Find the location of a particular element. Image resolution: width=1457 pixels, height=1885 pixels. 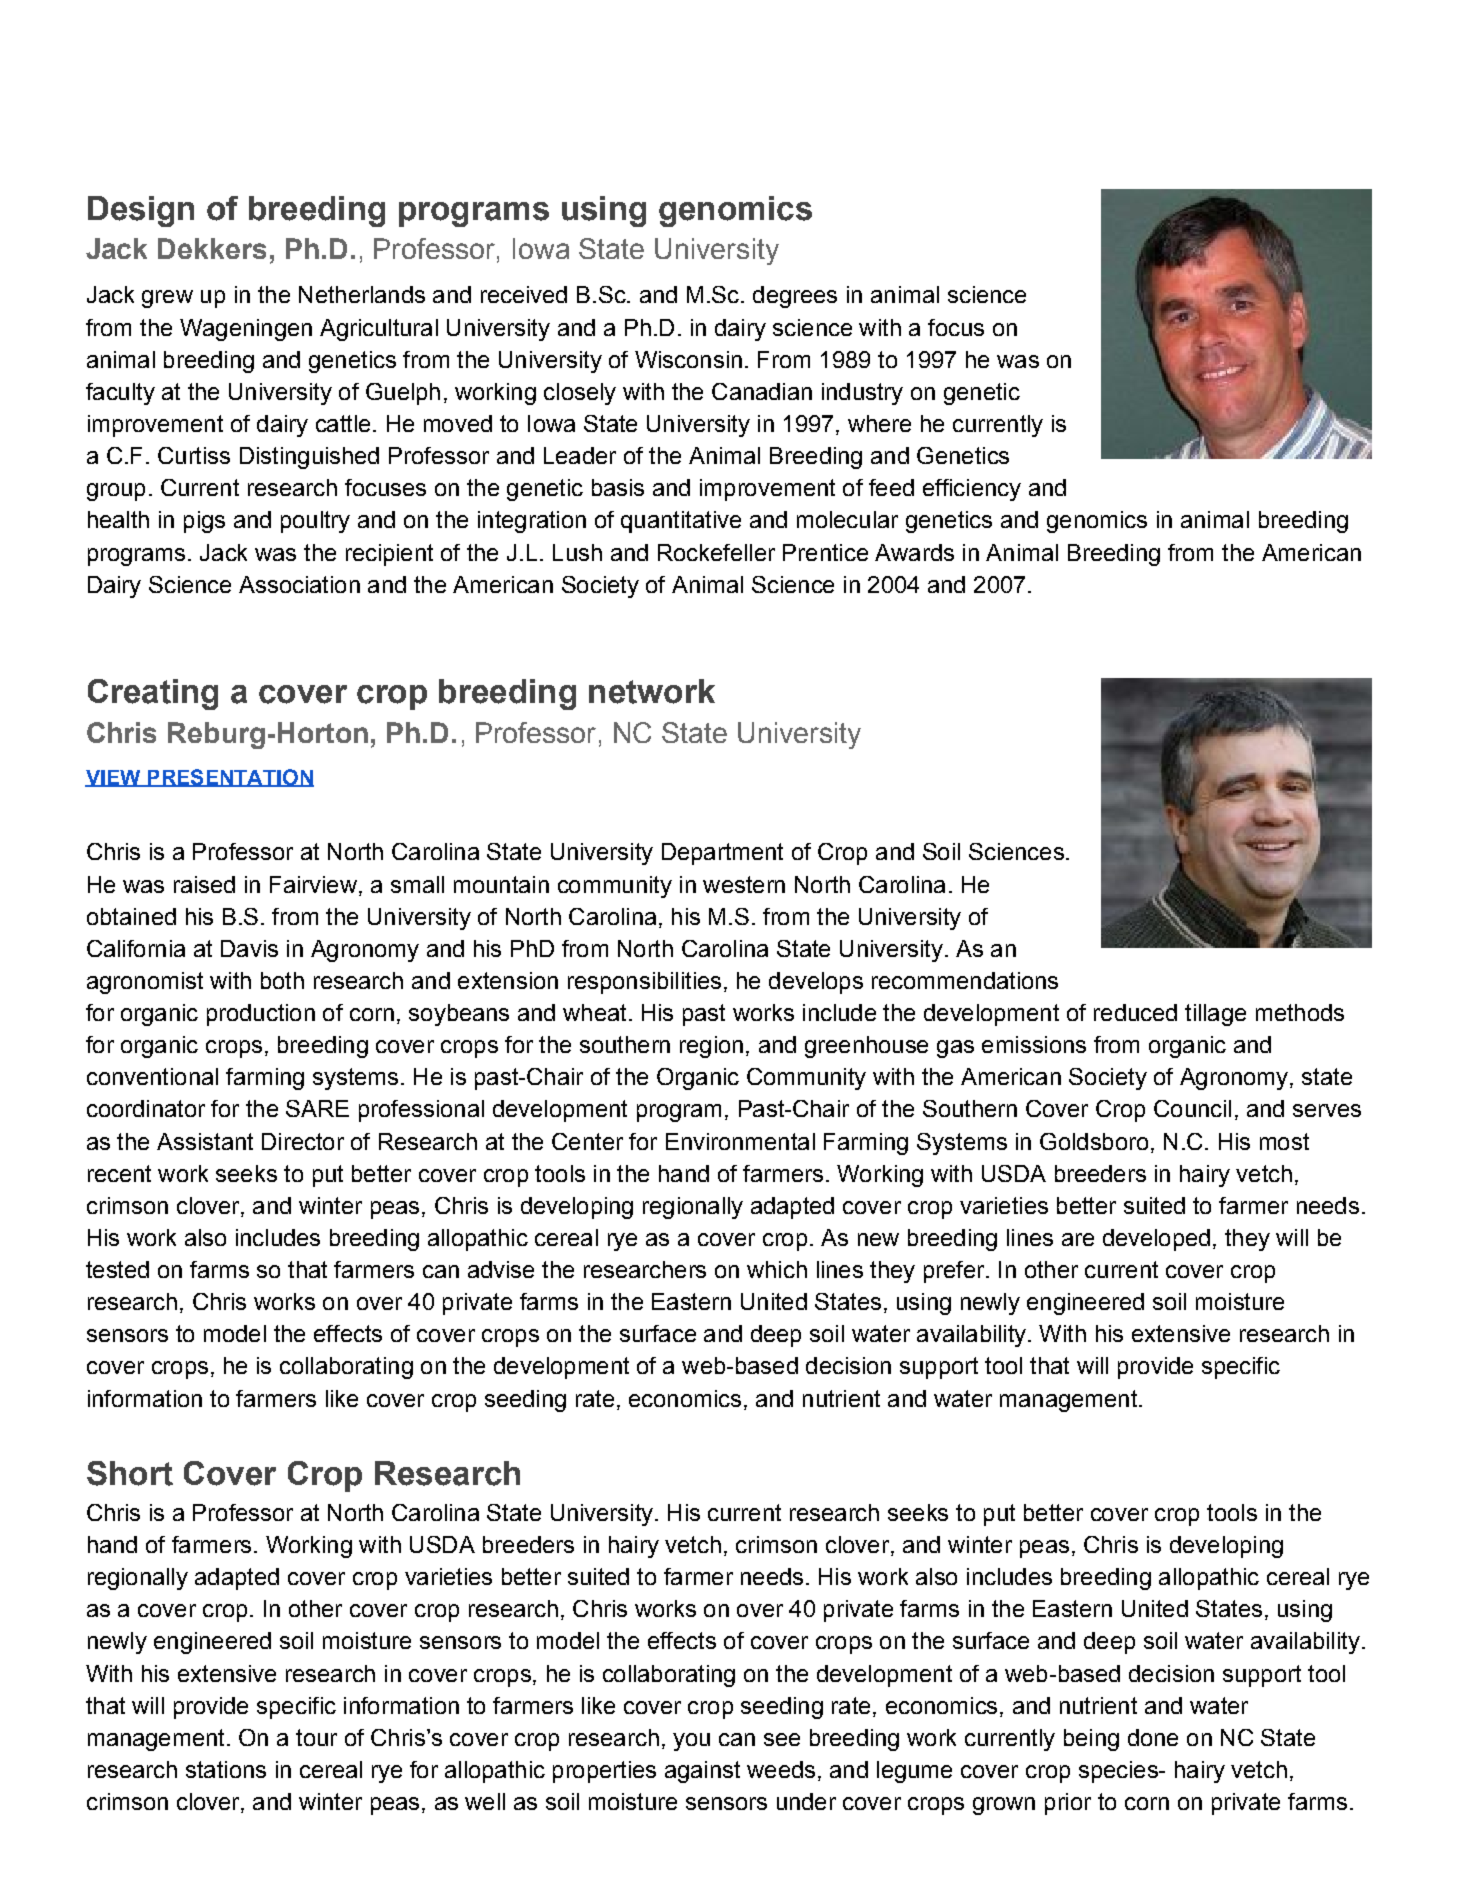

against is located at coordinates (702, 1772).
